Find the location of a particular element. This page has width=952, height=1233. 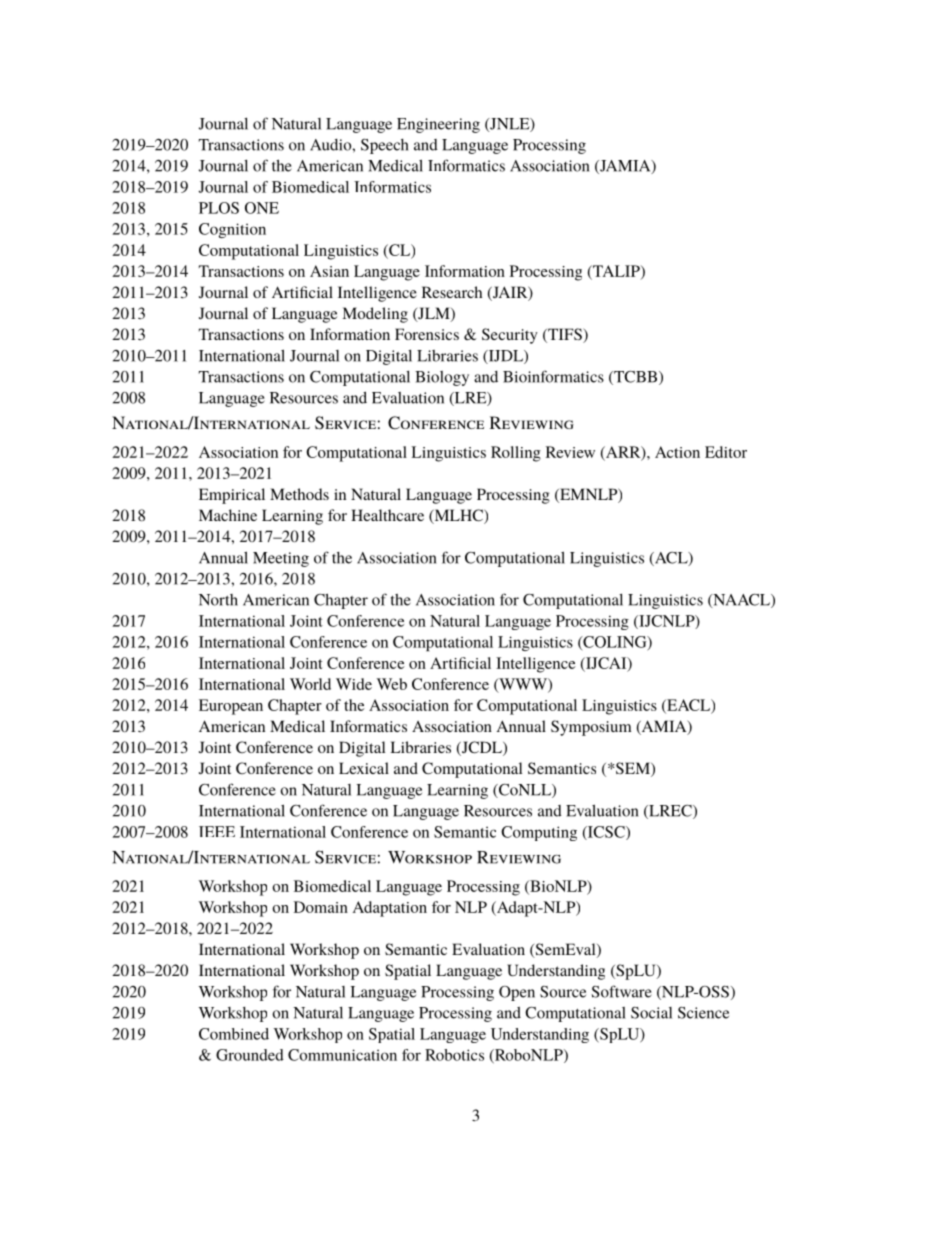

Asian is located at coordinates (329, 271).
